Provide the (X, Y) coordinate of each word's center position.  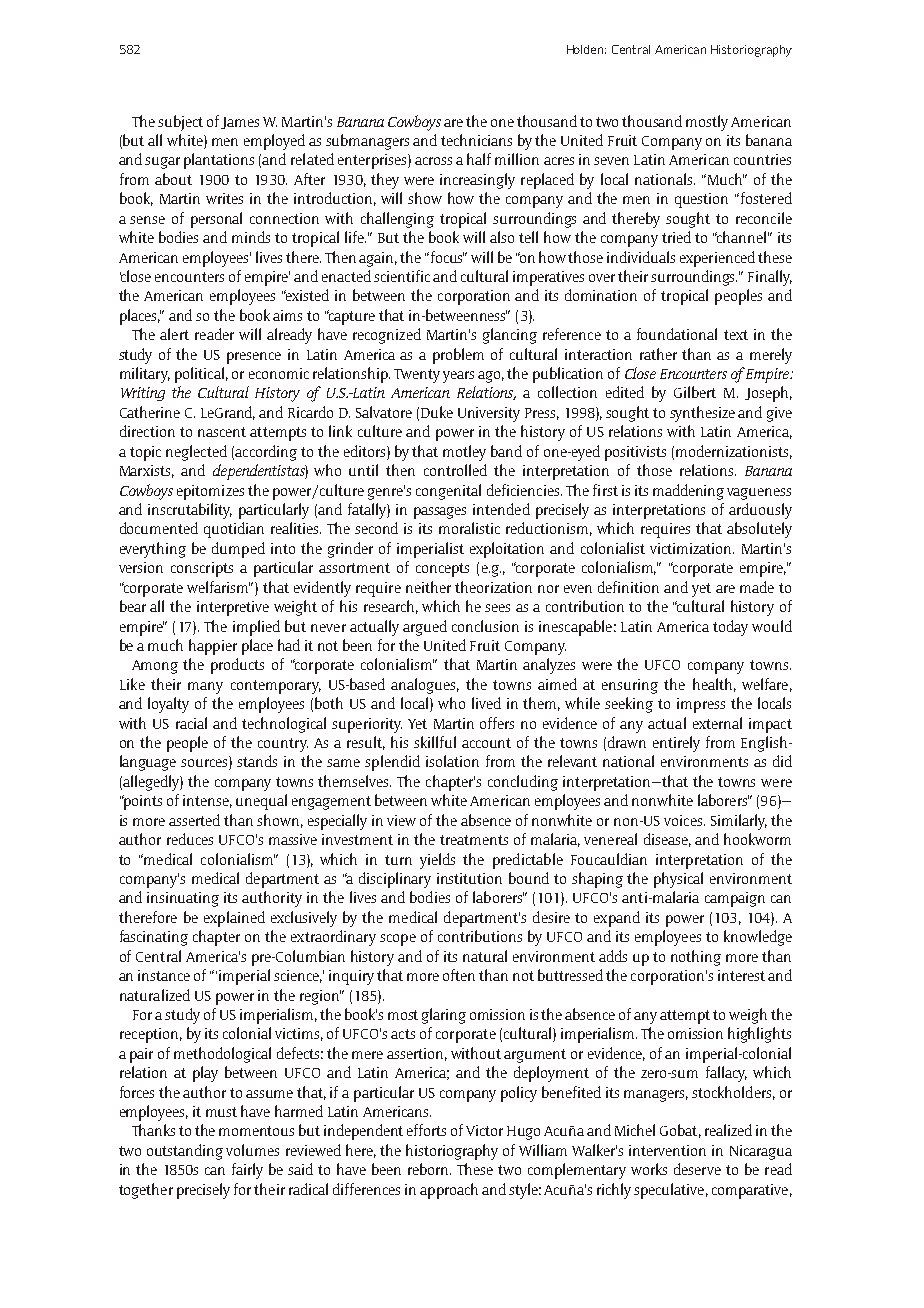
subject (180, 123)
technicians (476, 140)
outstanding (185, 1152)
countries (762, 159)
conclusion (485, 626)
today (730, 628)
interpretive (233, 608)
